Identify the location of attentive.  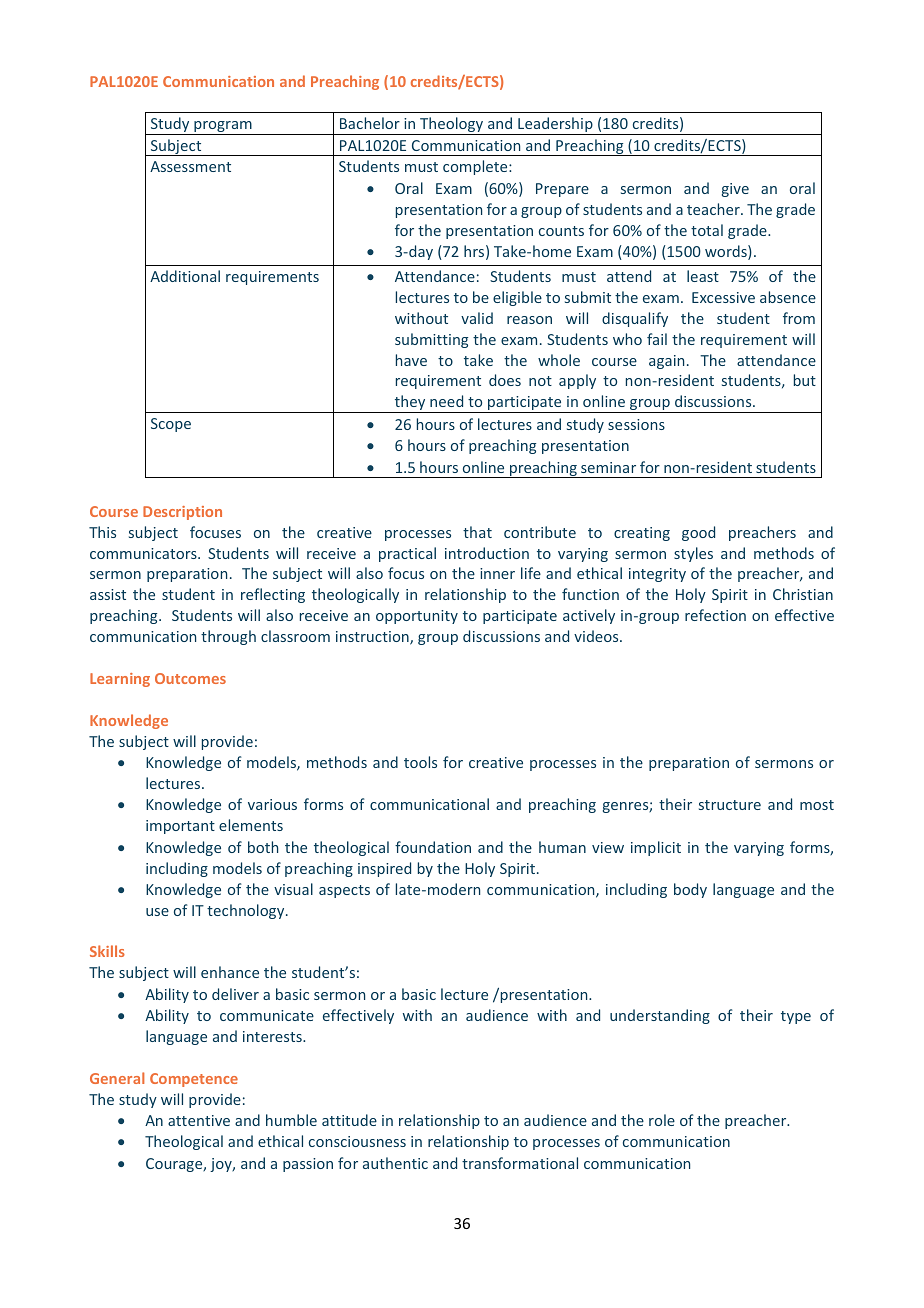
(199, 1120).
